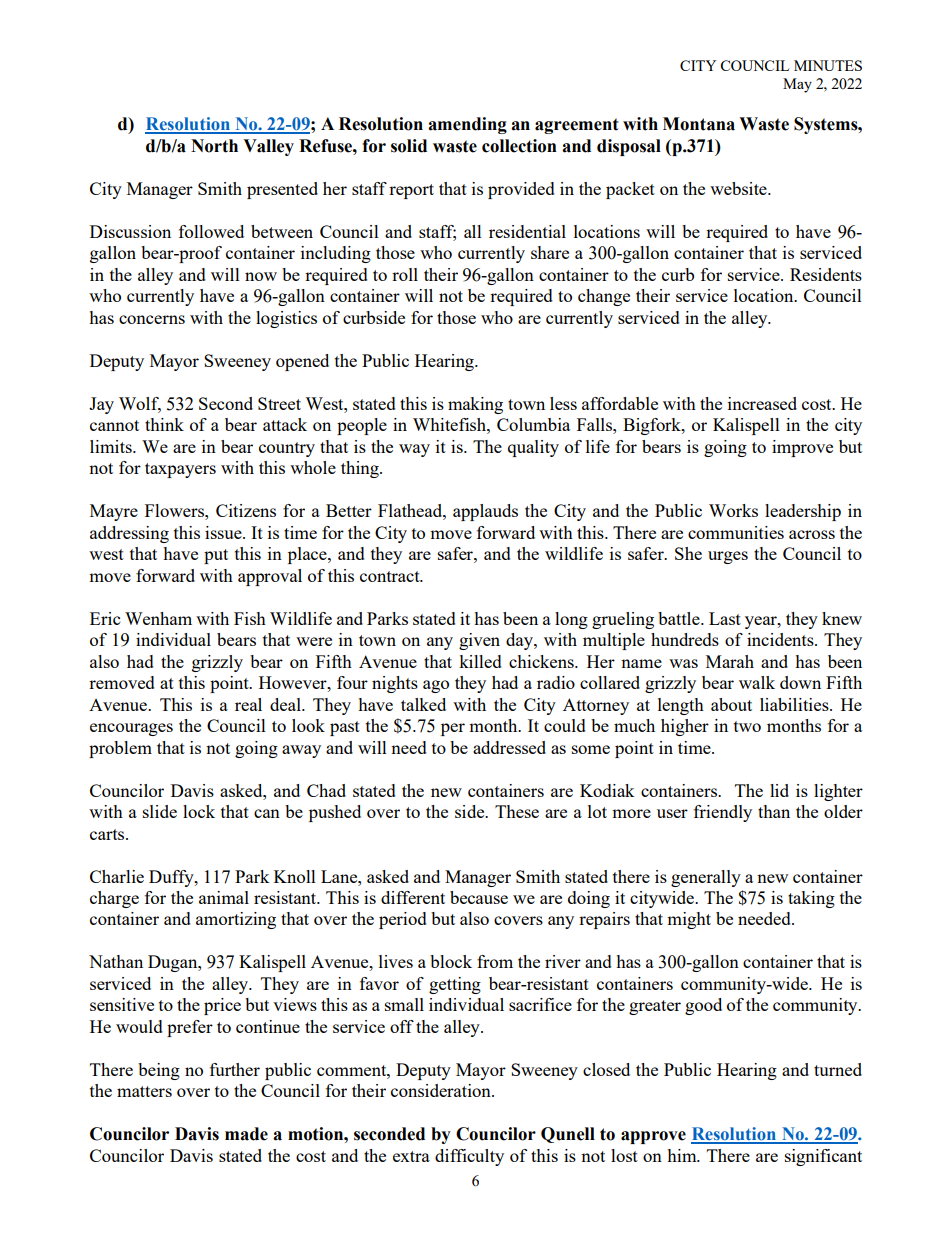  What do you see at coordinates (469, 1157) in the image?
I see `difficulty` at bounding box center [469, 1157].
